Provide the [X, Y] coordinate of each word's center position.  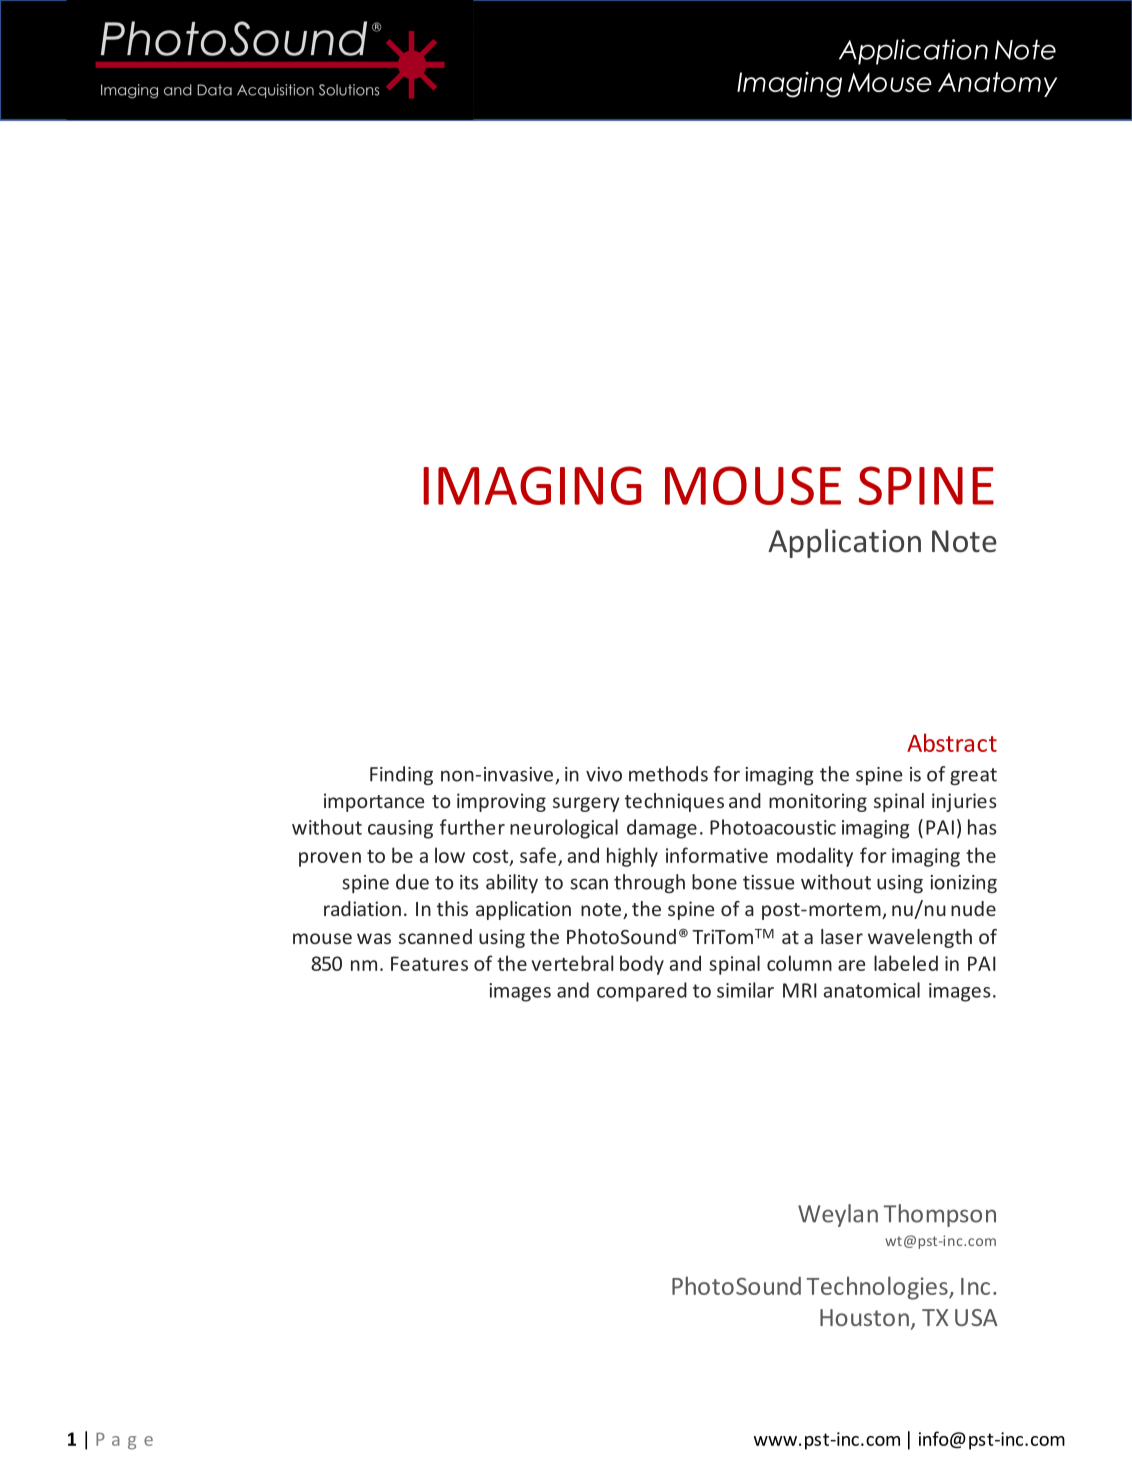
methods [668, 774]
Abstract [952, 742]
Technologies [878, 1288]
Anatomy [997, 84]
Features [429, 963]
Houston [864, 1317]
